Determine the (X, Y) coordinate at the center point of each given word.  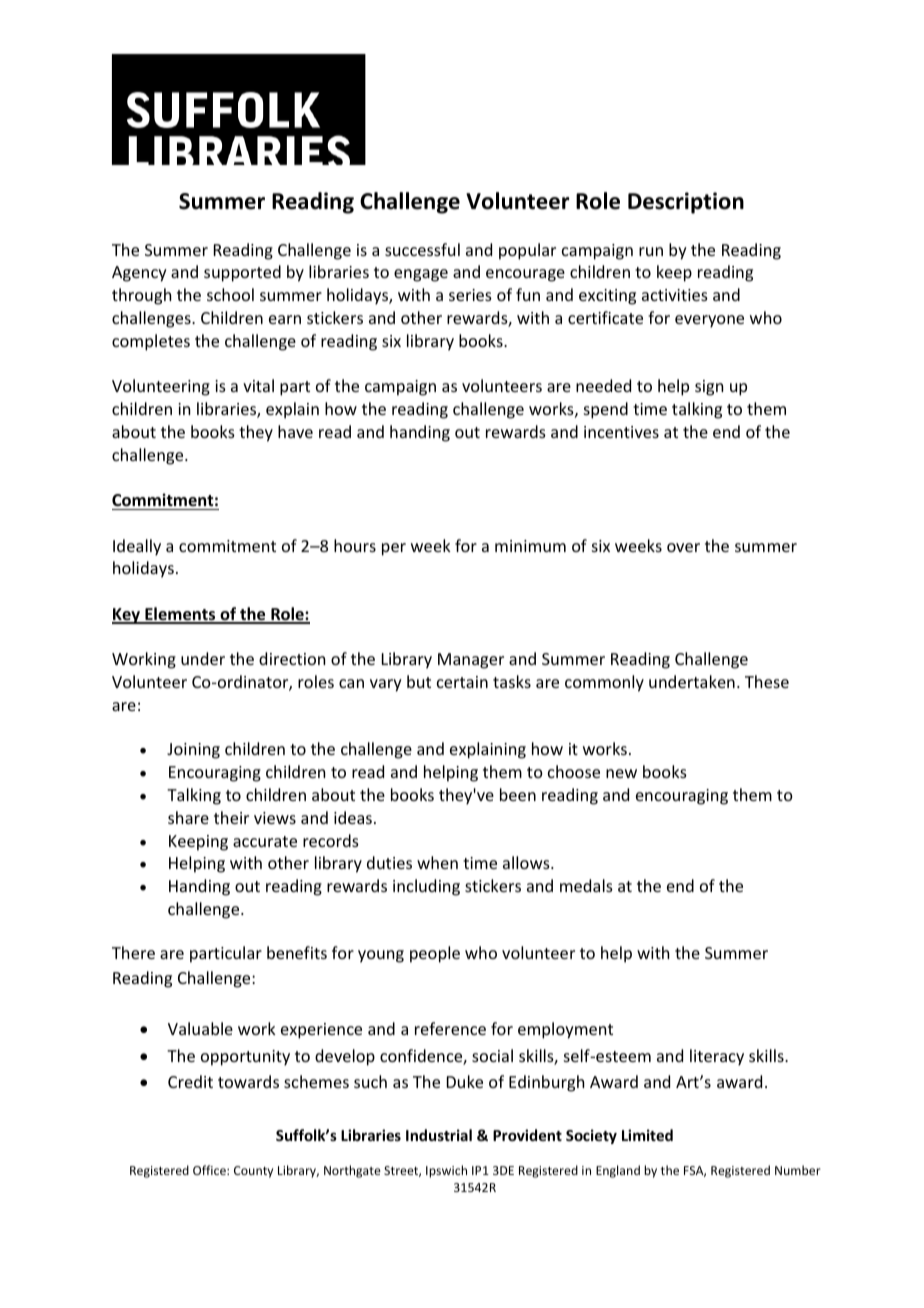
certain (462, 682)
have (295, 431)
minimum (530, 546)
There (133, 952)
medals (586, 885)
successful (422, 249)
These (767, 681)
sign (709, 388)
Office (210, 1170)
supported (242, 273)
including (426, 887)
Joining (193, 751)
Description (686, 203)
